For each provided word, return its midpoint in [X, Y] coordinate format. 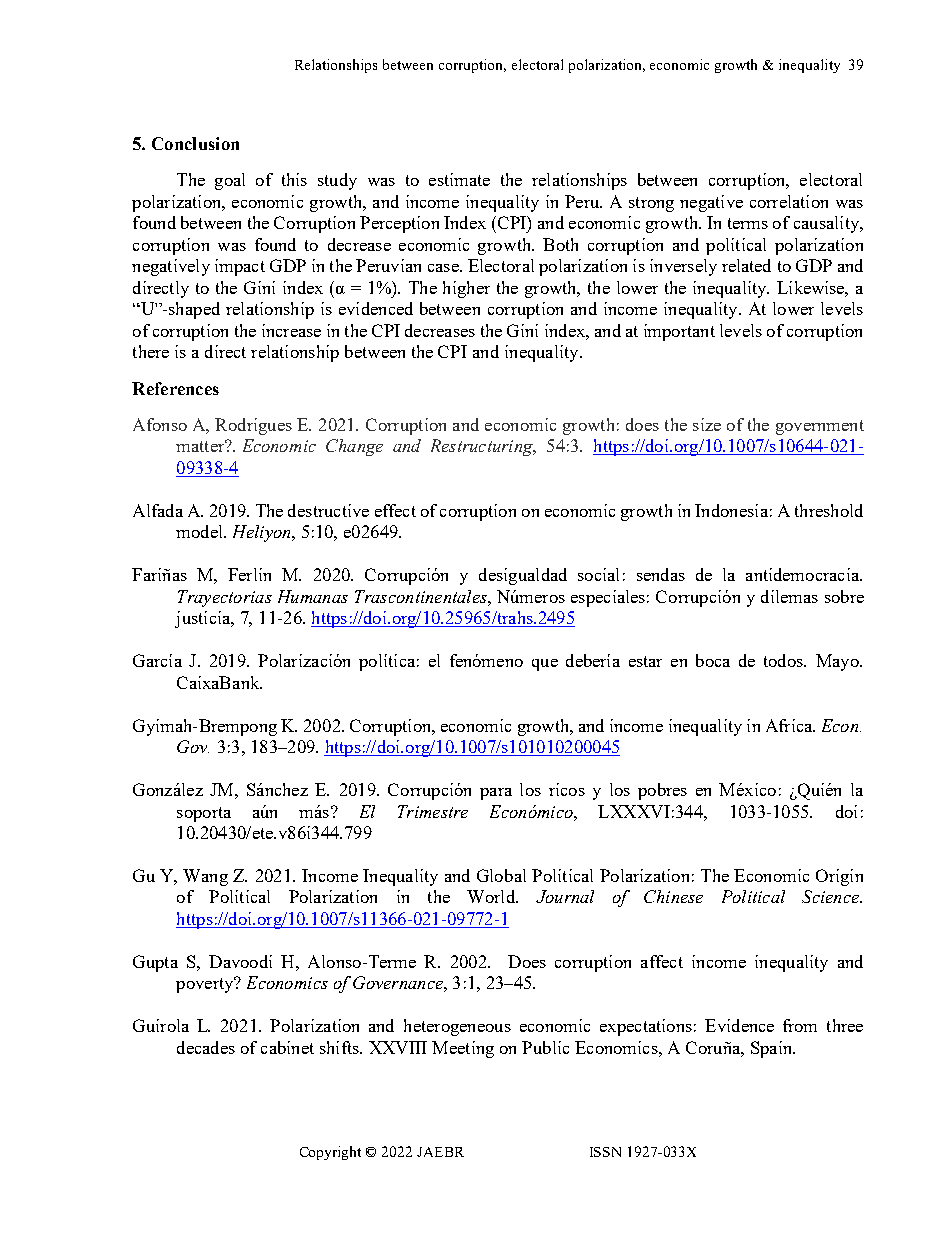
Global [501, 875]
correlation [789, 201]
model [200, 531]
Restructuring [483, 447]
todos [784, 660]
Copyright [330, 1153]
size [707, 424]
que [545, 665]
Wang [205, 877]
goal [230, 181]
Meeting [463, 1049]
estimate [459, 179]
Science [831, 896]
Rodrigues [253, 426]
